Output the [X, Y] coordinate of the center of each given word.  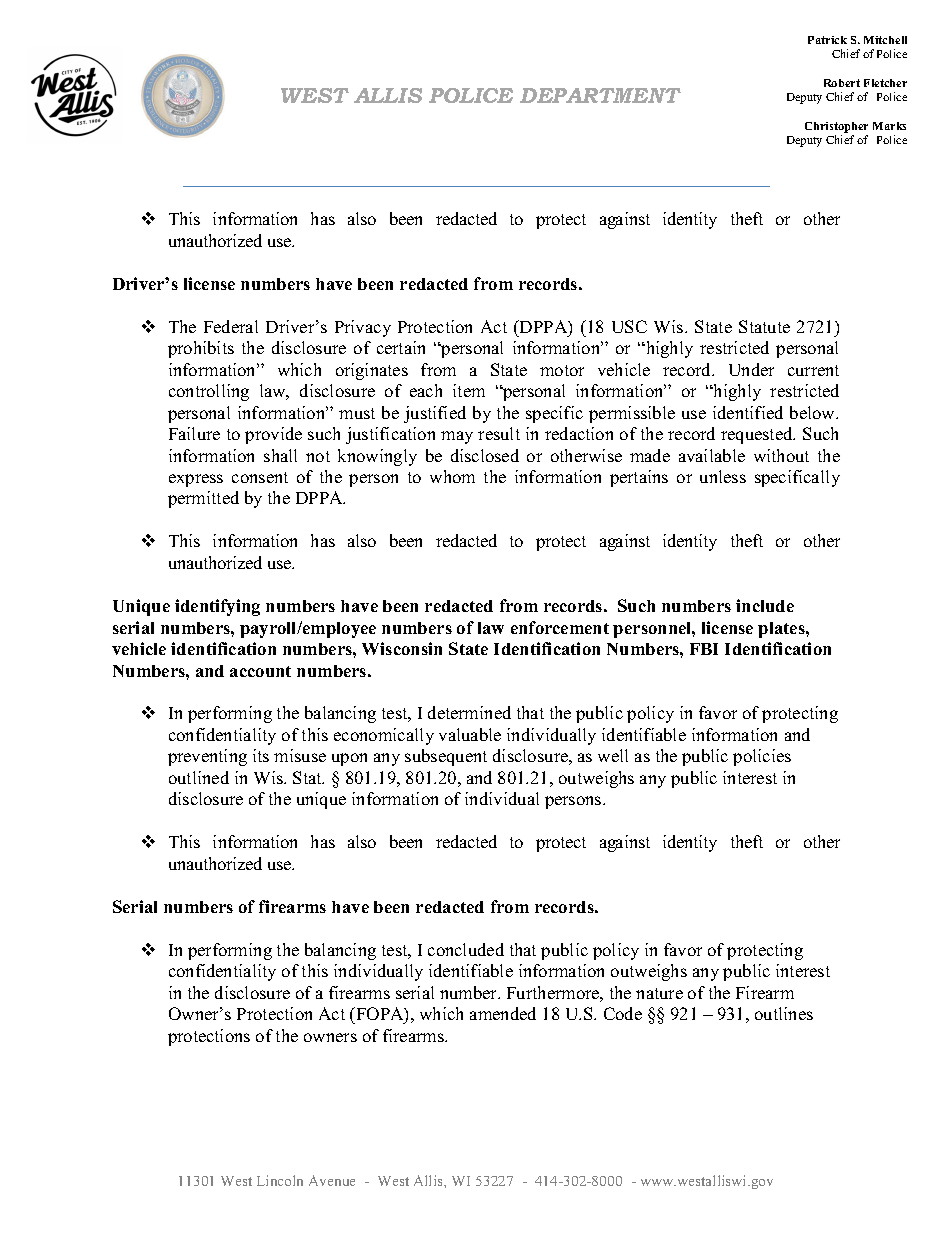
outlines [784, 1013]
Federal [231, 326]
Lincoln [280, 1180]
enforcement [560, 627]
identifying [217, 607]
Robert [842, 83]
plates [782, 630]
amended [503, 1013]
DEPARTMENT [600, 95]
